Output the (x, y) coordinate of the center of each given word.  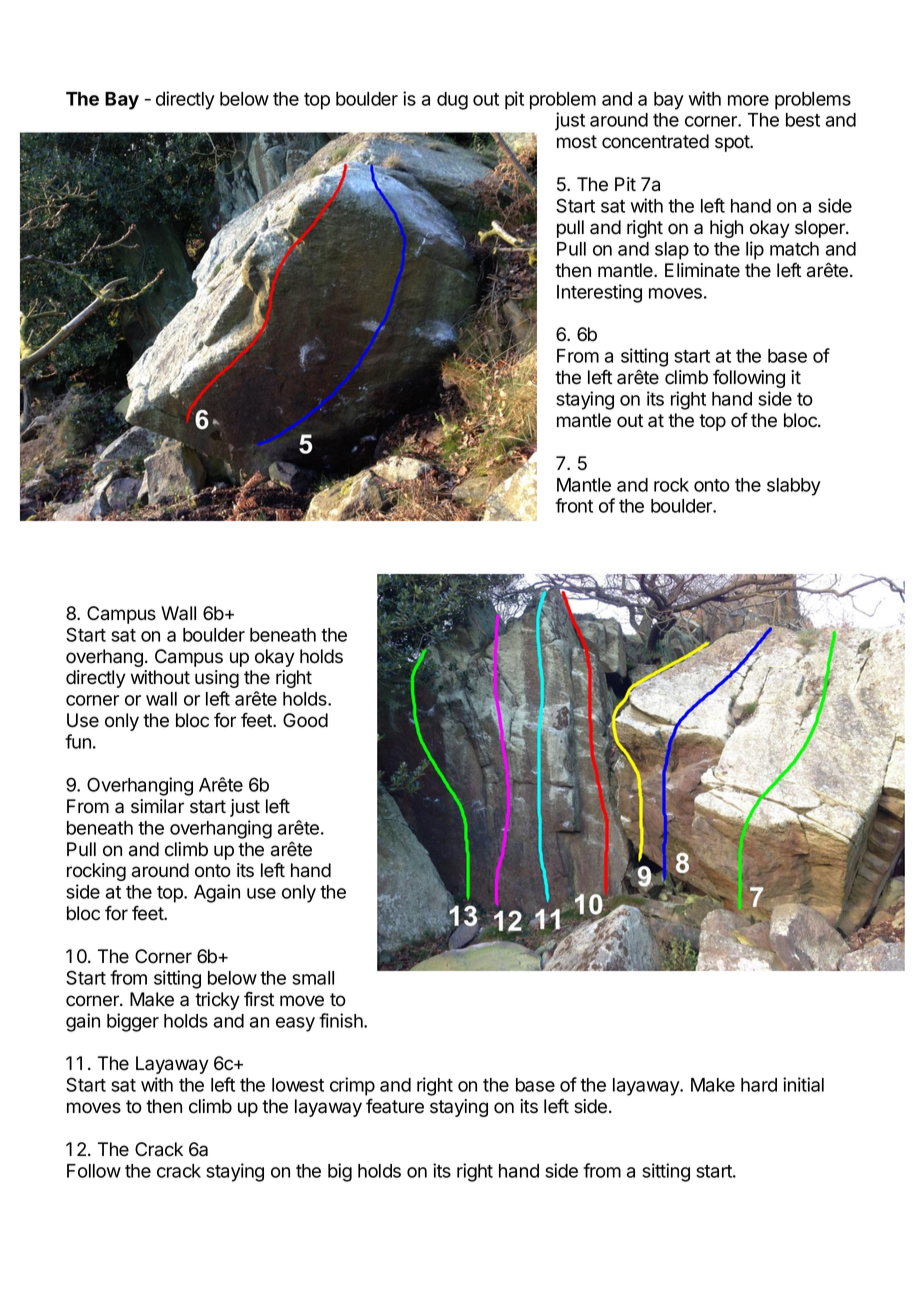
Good (305, 720)
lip (755, 250)
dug (452, 101)
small (313, 978)
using (217, 679)
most (577, 142)
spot (733, 143)
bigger (133, 1022)
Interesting (599, 293)
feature (395, 1106)
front (574, 505)
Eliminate (702, 270)
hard (759, 1085)
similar (157, 806)
